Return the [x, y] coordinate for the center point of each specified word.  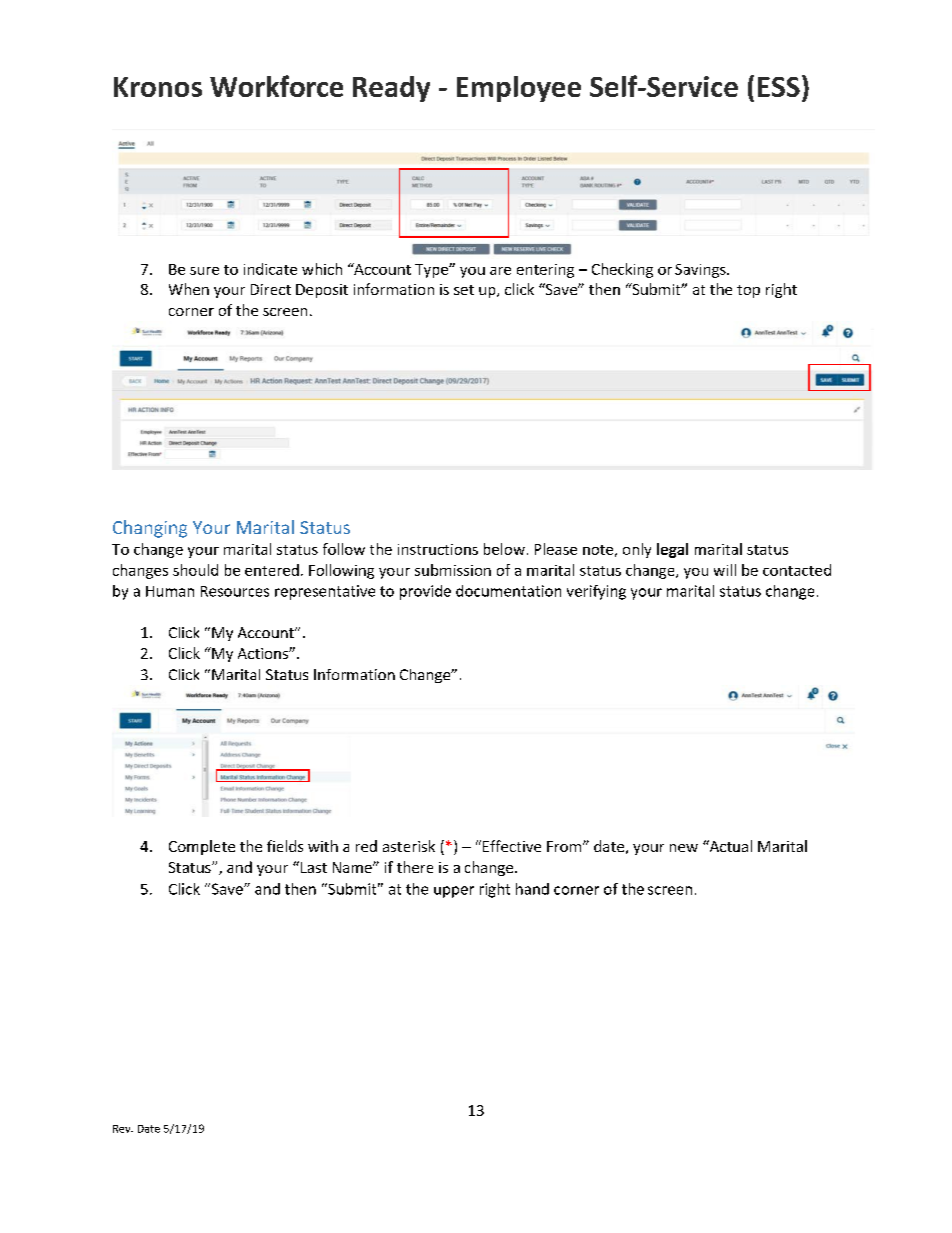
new [684, 848]
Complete [202, 847]
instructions [438, 549]
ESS [779, 87]
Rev [123, 1129]
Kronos [158, 87]
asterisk [409, 846]
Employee [519, 89]
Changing [150, 529]
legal [672, 550]
